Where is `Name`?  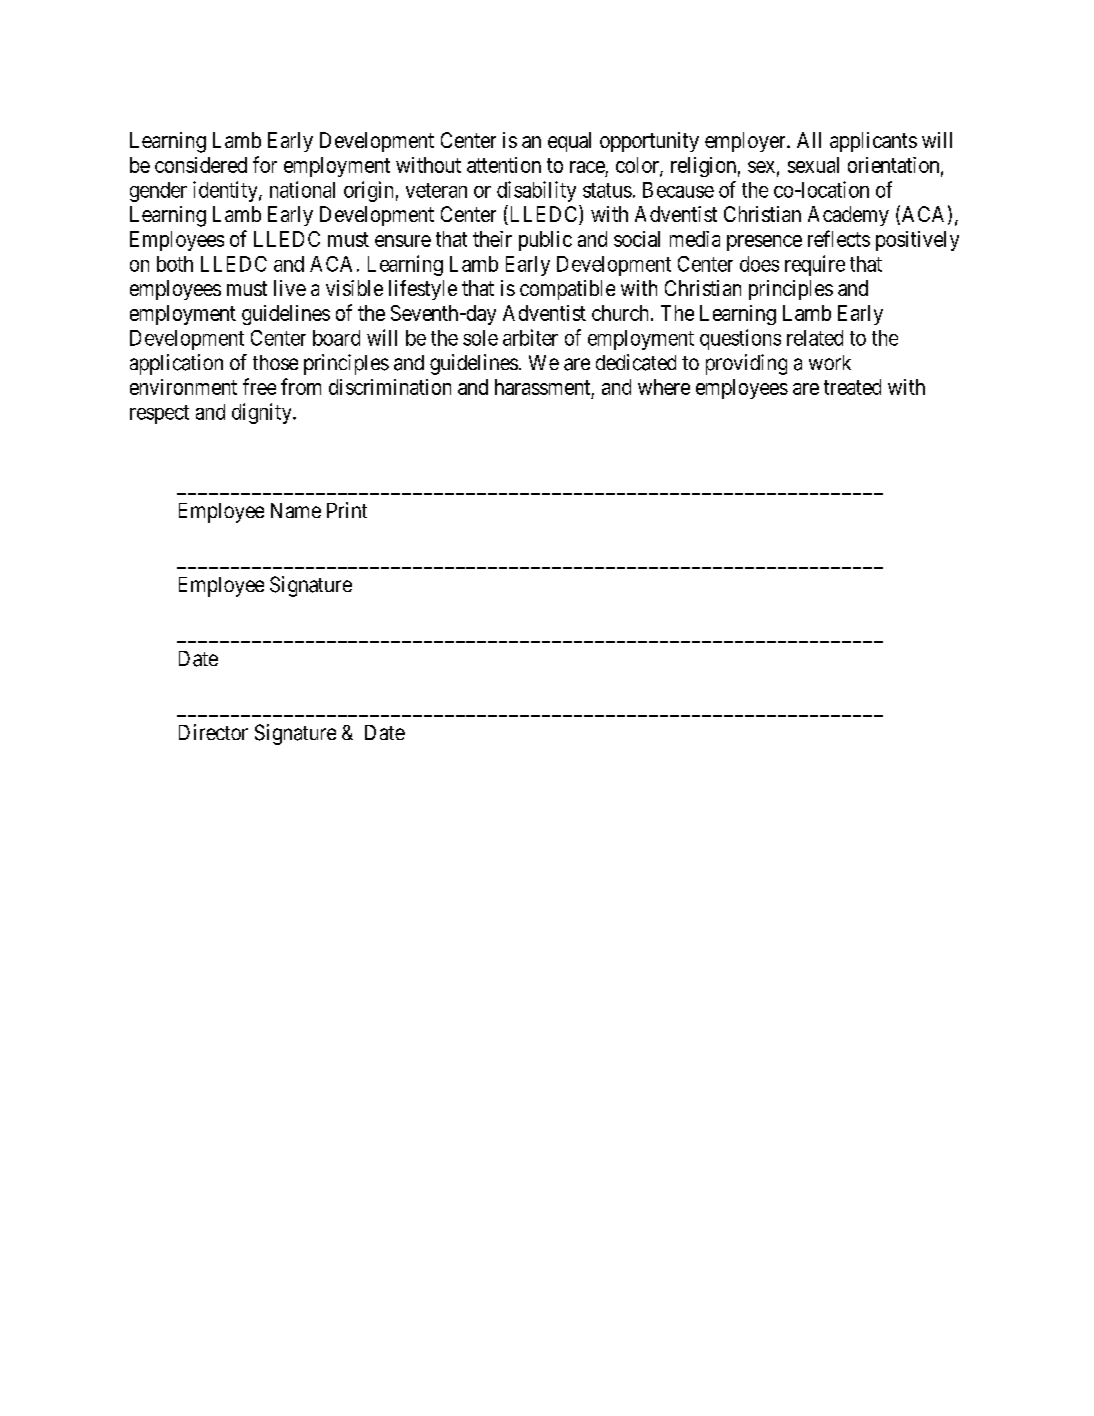
Name is located at coordinates (296, 510).
